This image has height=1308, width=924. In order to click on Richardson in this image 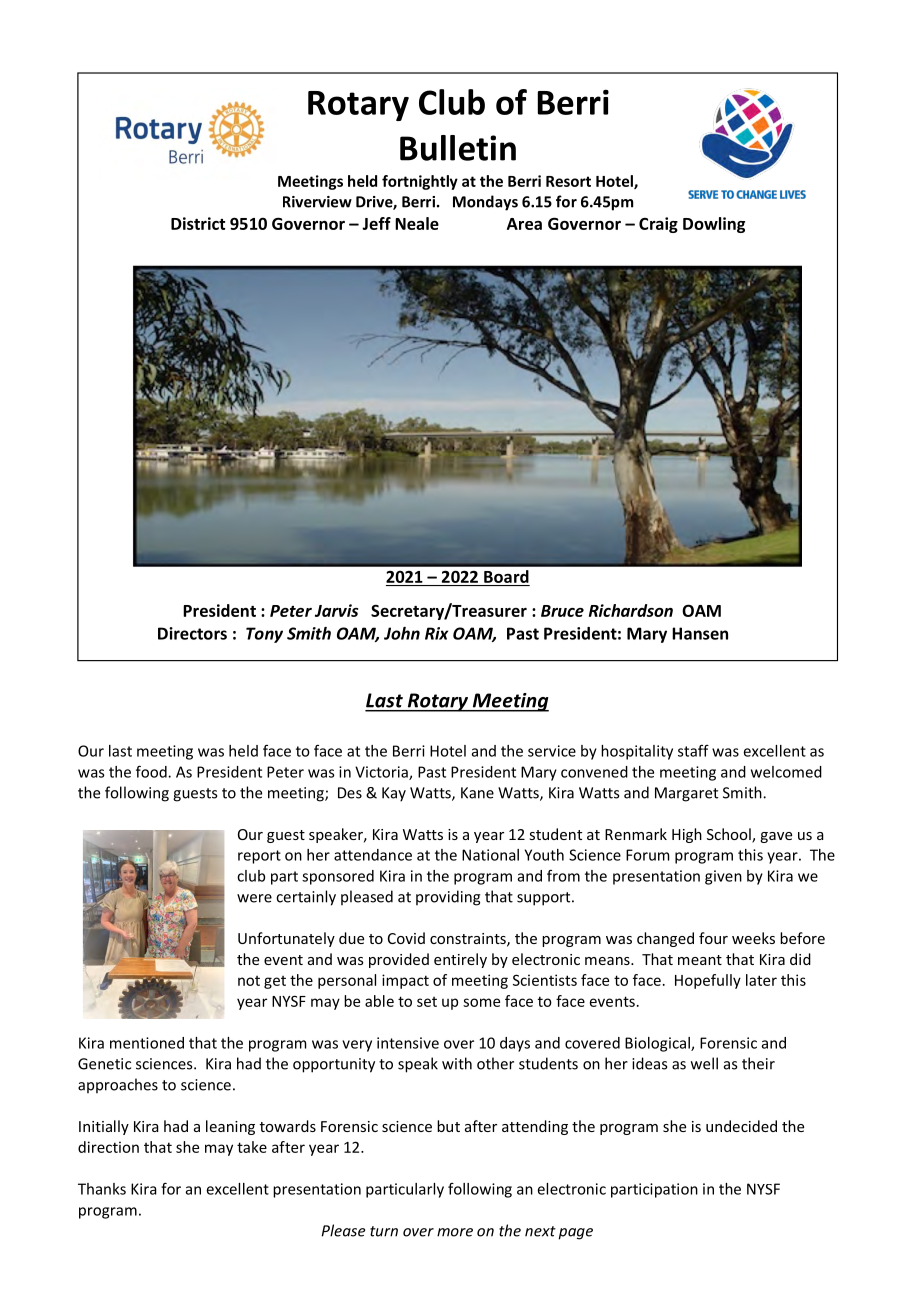, I will do `click(631, 610)`.
